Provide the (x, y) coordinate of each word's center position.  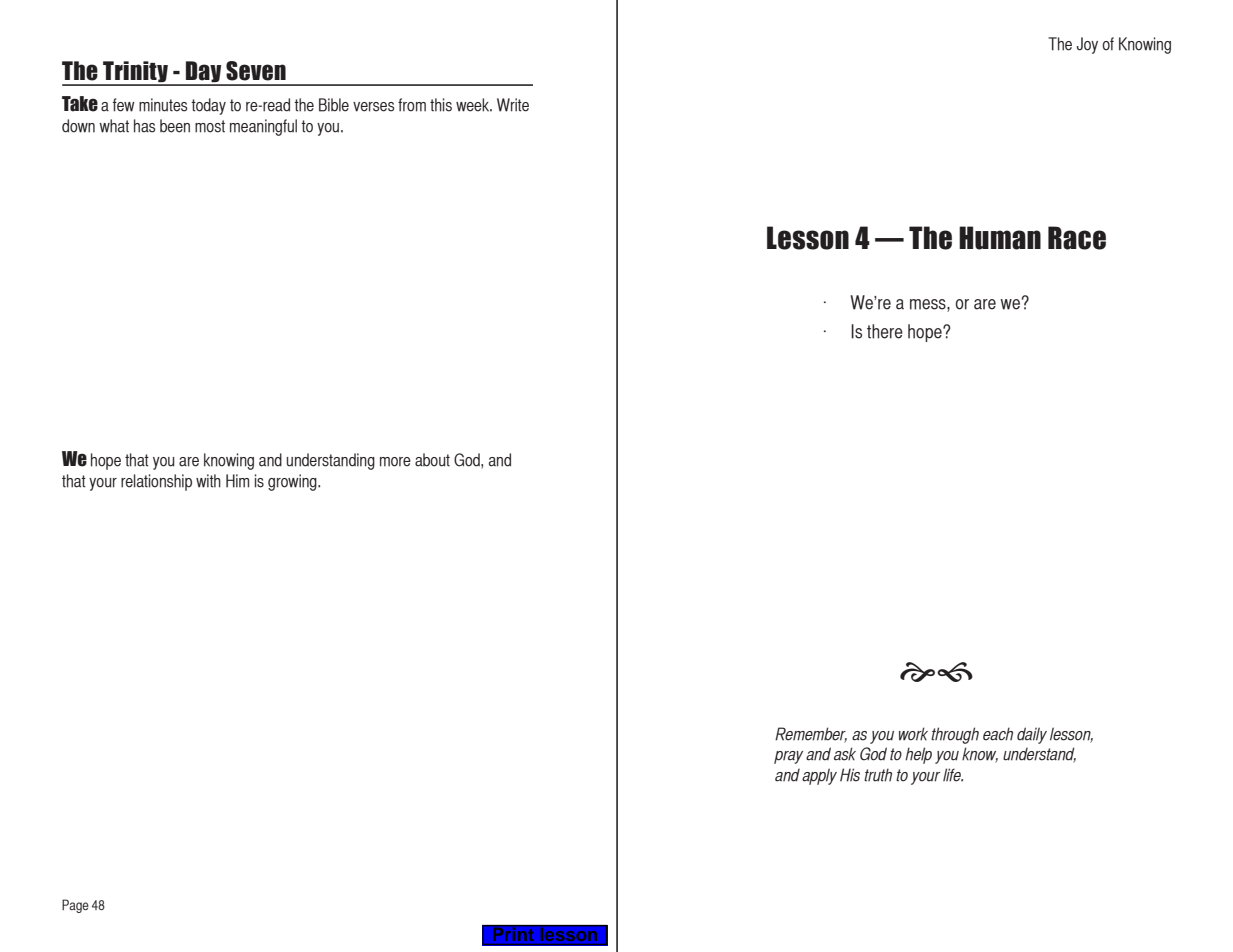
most (210, 126)
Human (1000, 238)
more (395, 462)
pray (788, 757)
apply (819, 776)
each (998, 734)
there (885, 331)
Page (75, 906)
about (432, 460)
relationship (156, 482)
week (474, 105)
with (208, 481)
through (955, 735)
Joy (1087, 45)
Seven (256, 71)
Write (513, 105)
